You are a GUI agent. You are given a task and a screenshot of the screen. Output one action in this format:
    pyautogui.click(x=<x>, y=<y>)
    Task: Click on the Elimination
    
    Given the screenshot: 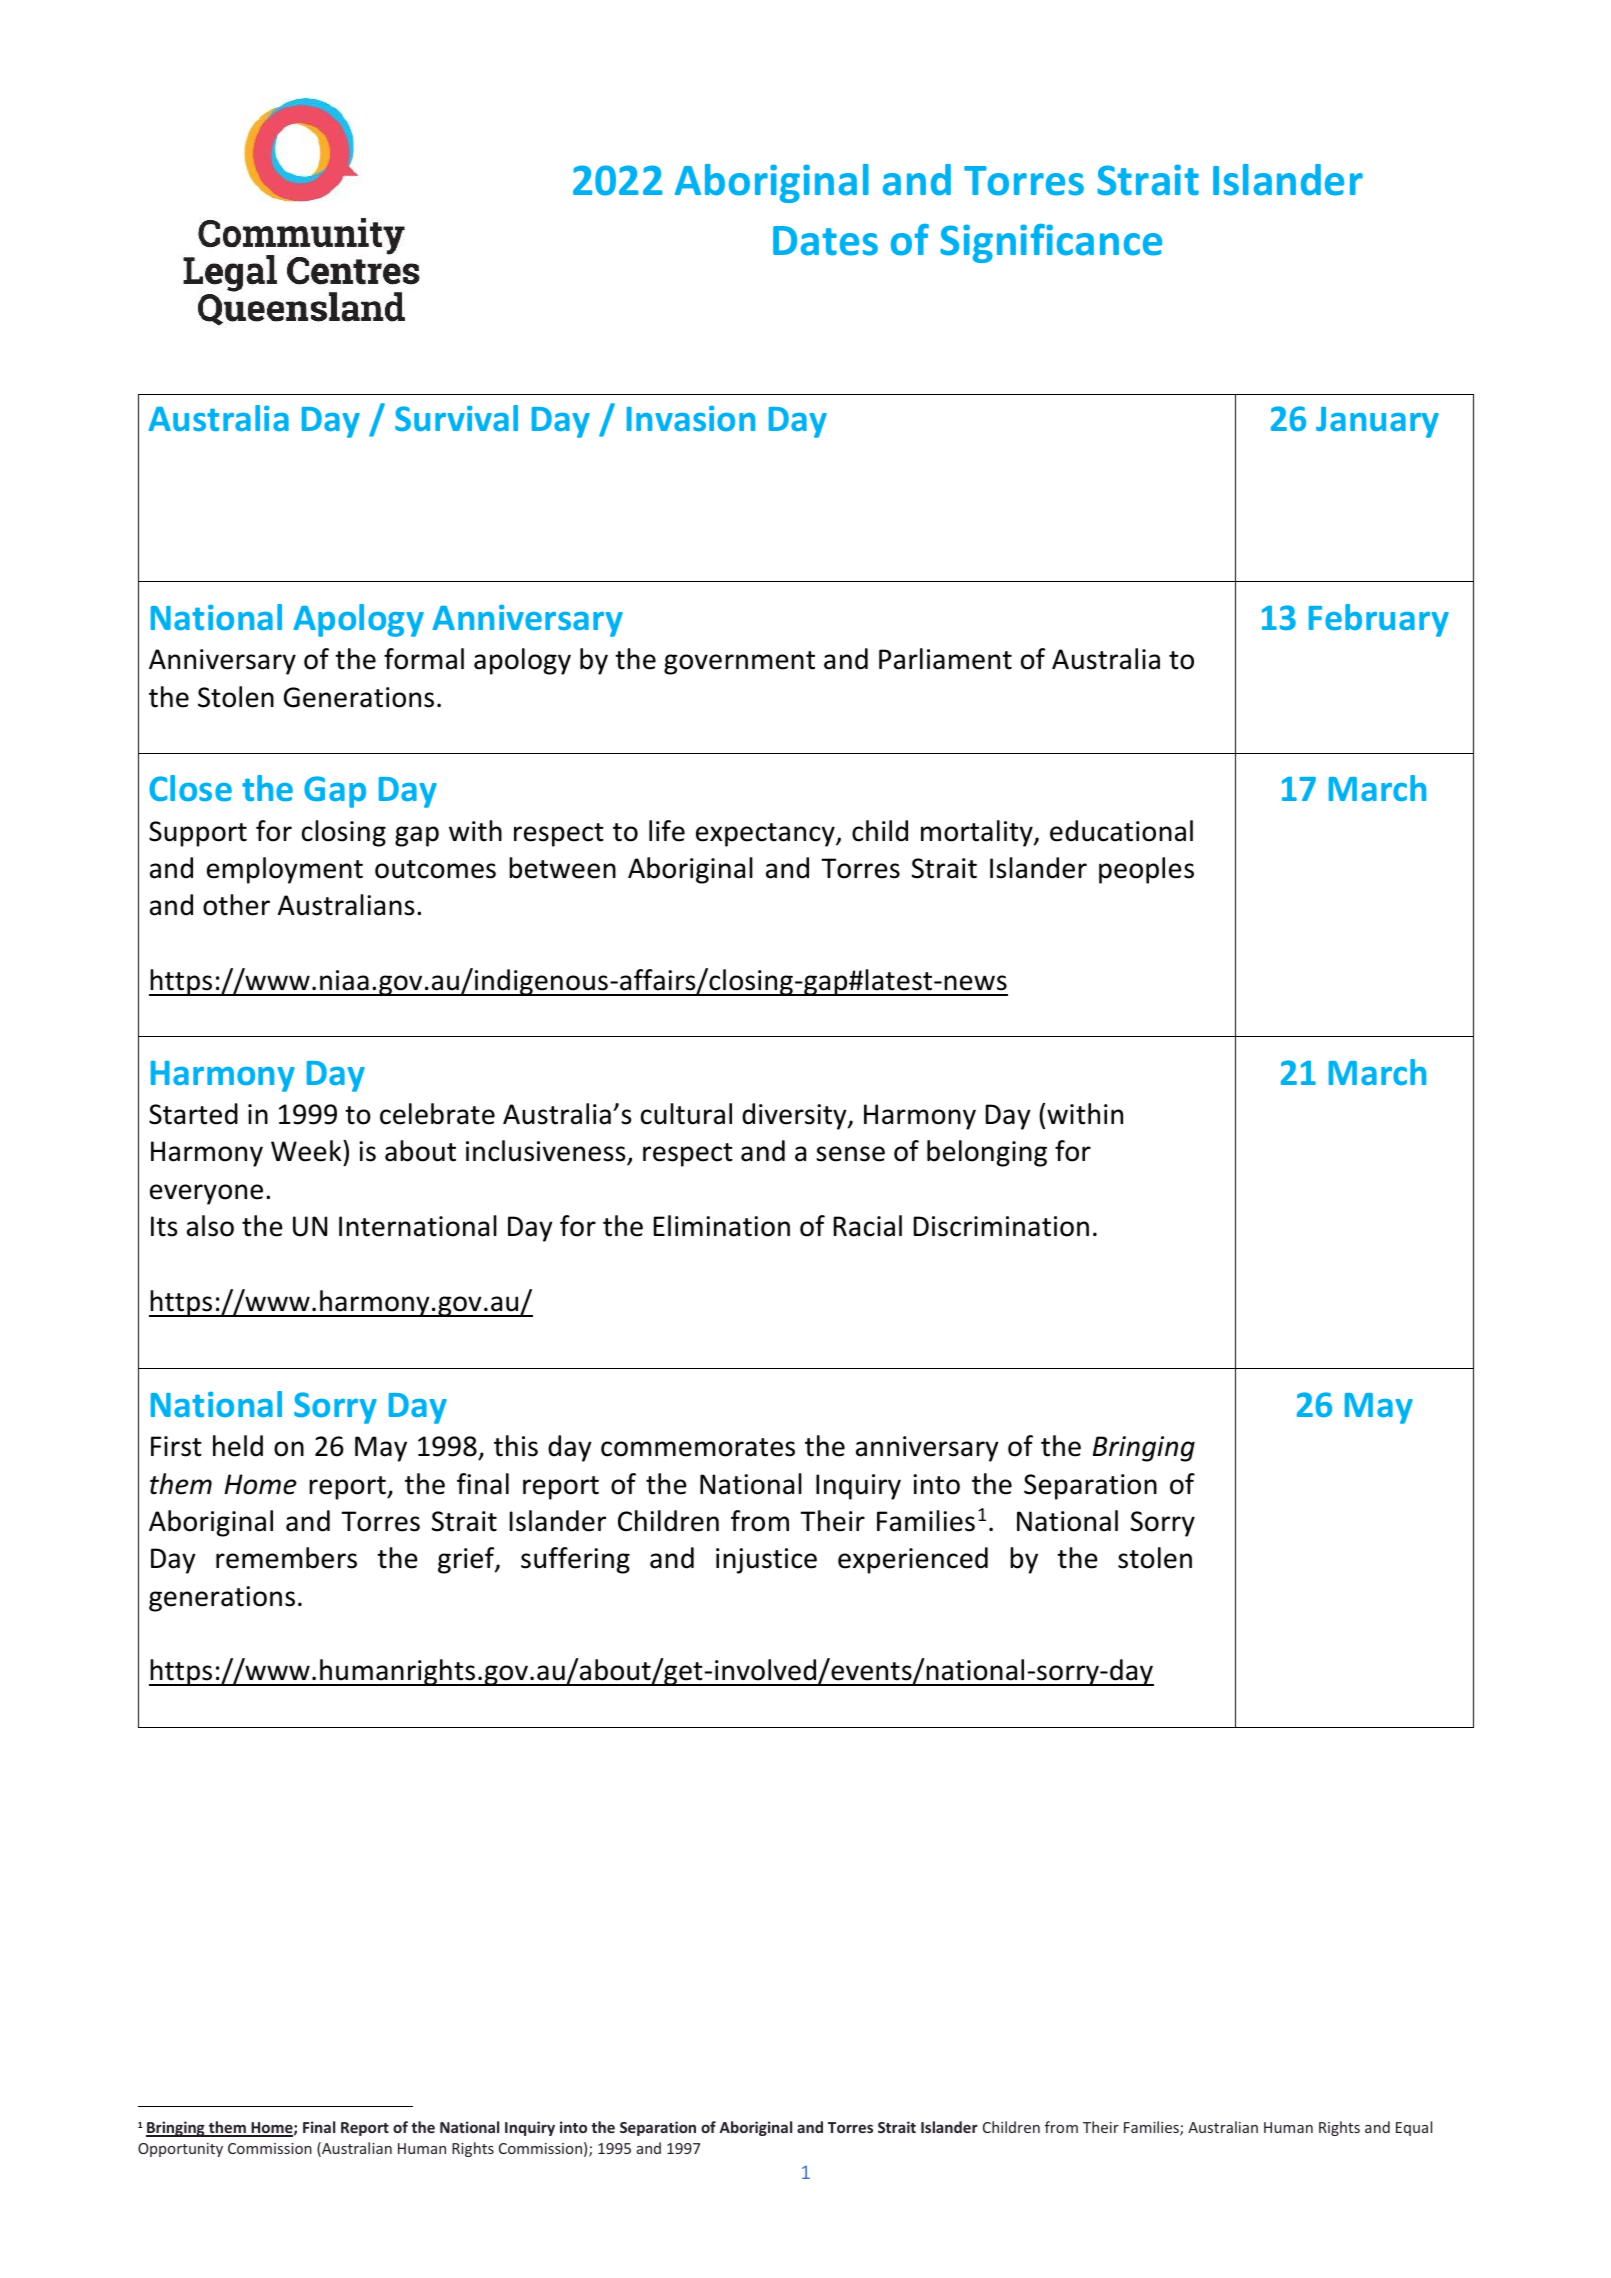 What is the action you would take?
    pyautogui.click(x=722, y=1226)
